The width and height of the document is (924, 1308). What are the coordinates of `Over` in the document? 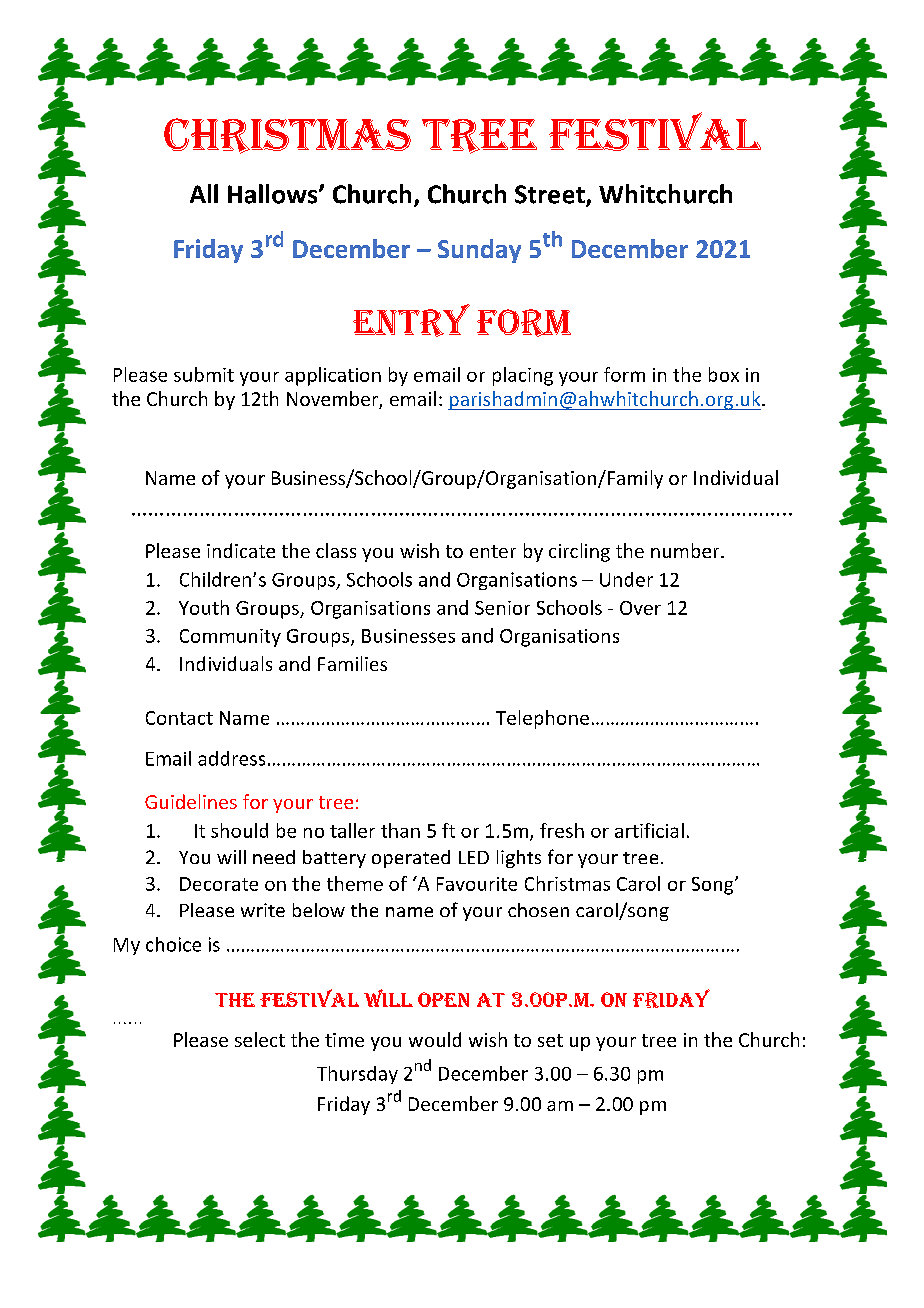 It's located at (640, 608).
